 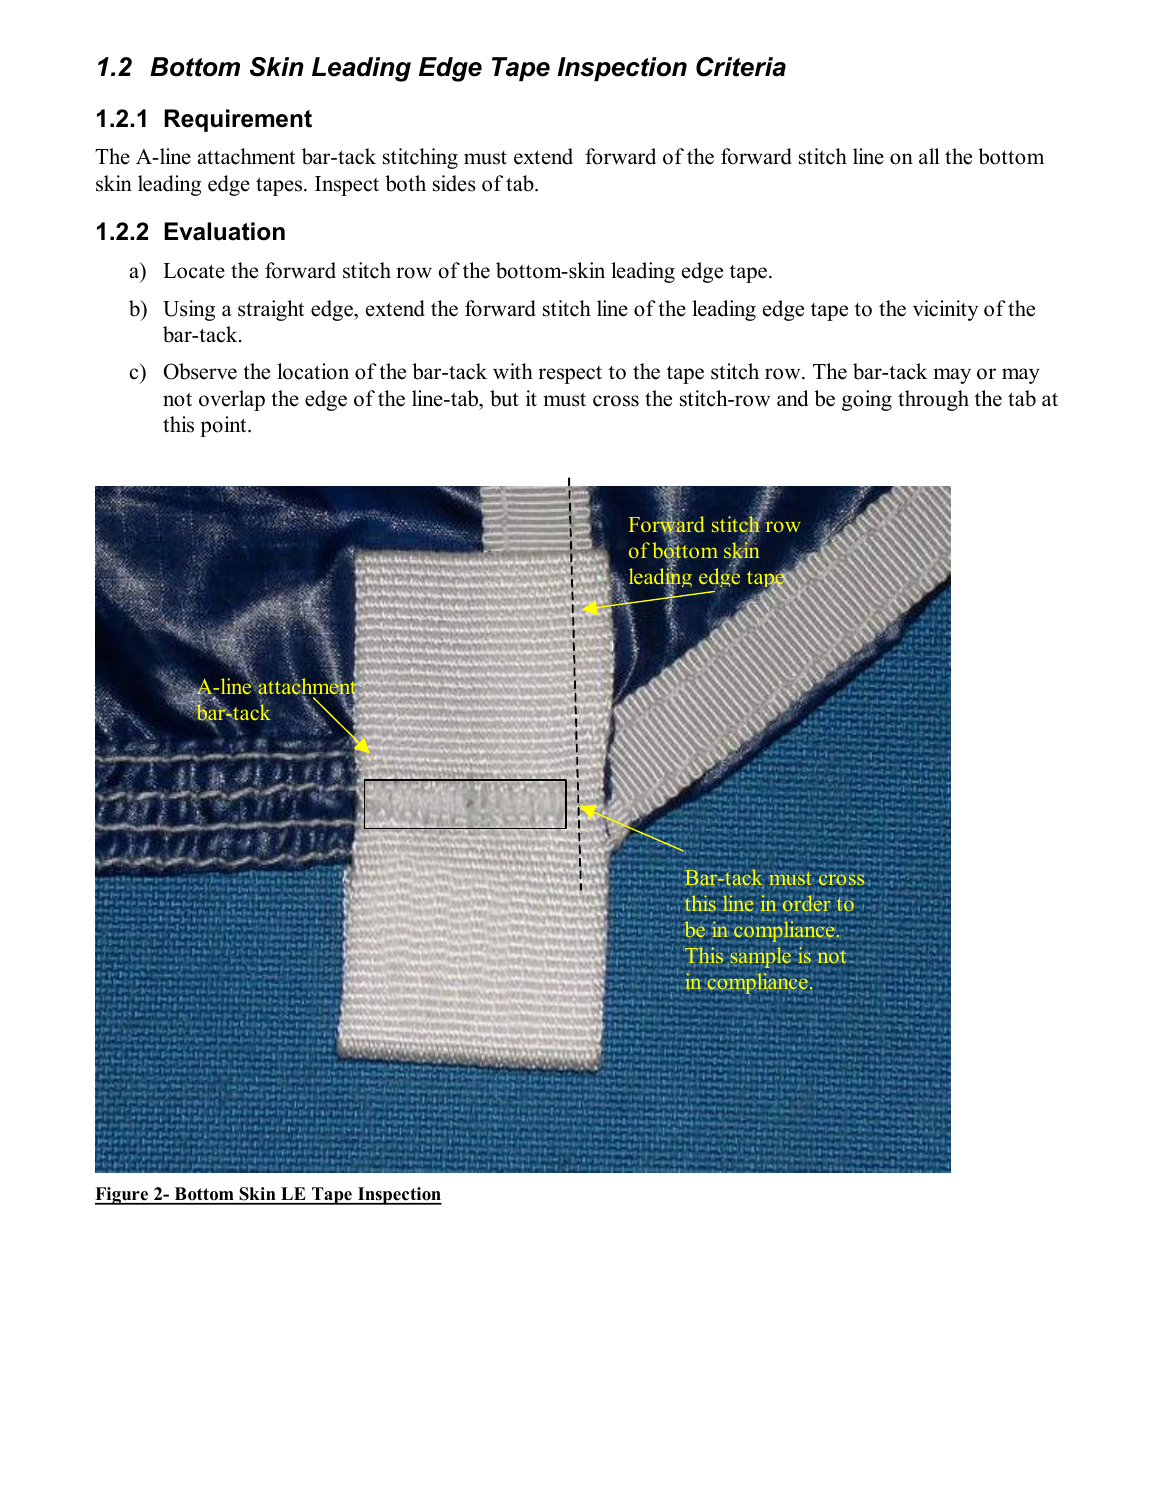 I want to click on all, so click(x=929, y=156).
